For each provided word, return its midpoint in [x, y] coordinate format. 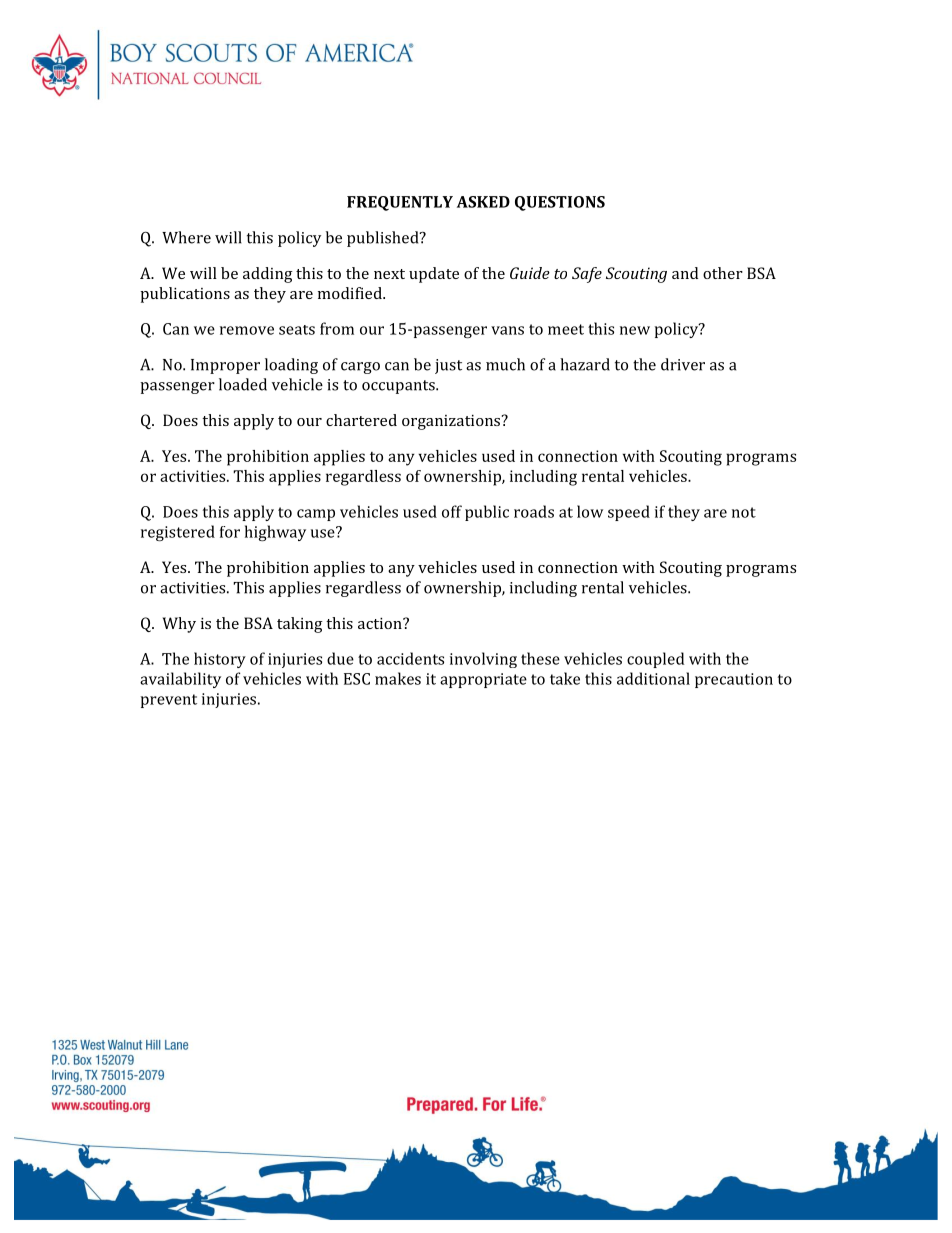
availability [180, 680]
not [744, 512]
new [635, 330]
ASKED [483, 202]
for [230, 532]
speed [629, 513]
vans [507, 330]
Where [186, 237]
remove [247, 330]
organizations [452, 422]
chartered [361, 420]
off [452, 511]
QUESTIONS [560, 203]
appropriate [483, 680]
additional [653, 678]
